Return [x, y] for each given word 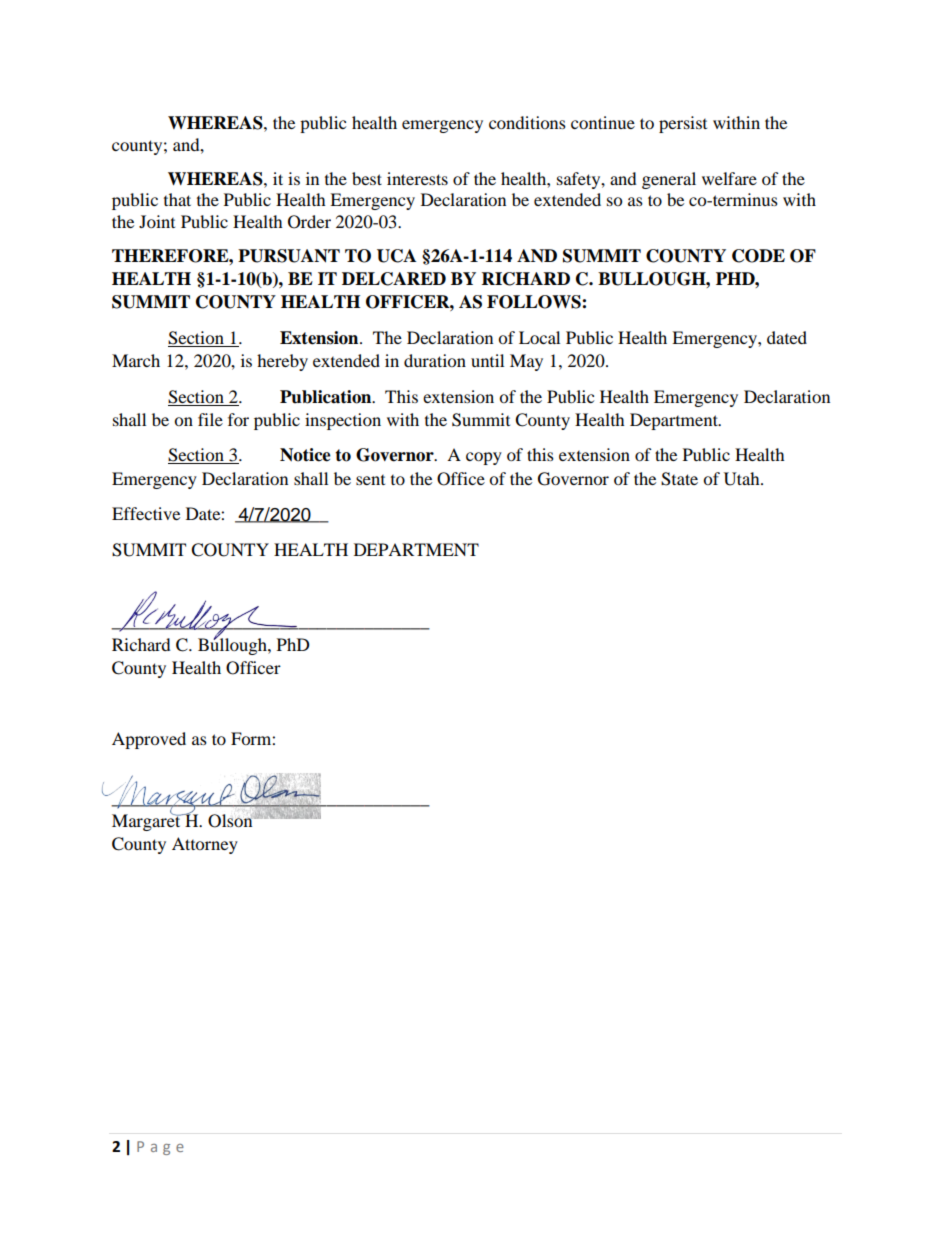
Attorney [205, 845]
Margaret [147, 821]
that [177, 199]
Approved [149, 740]
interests [417, 178]
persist [683, 124]
